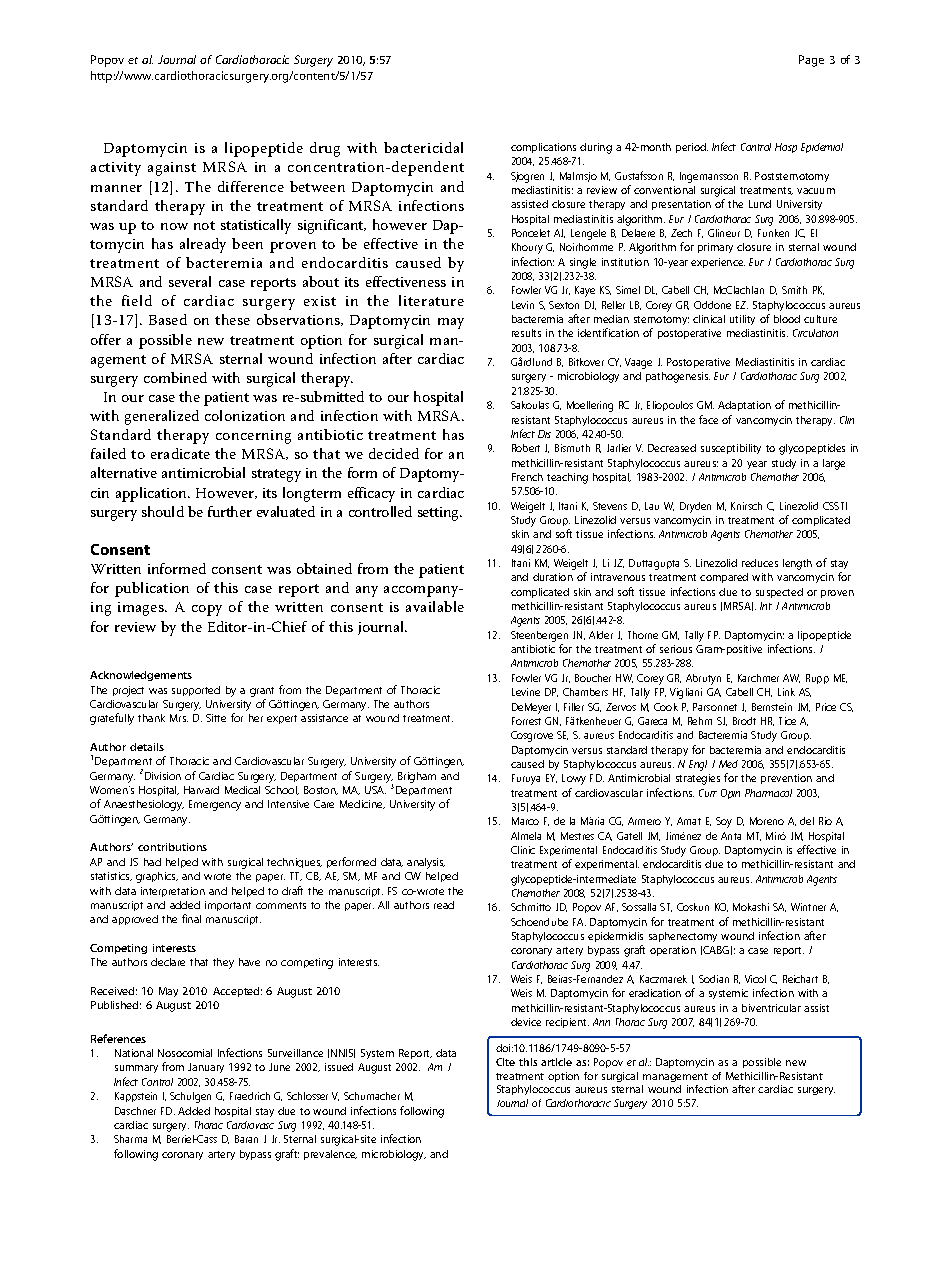 The image size is (952, 1270). I want to click on final, so click(191, 918).
